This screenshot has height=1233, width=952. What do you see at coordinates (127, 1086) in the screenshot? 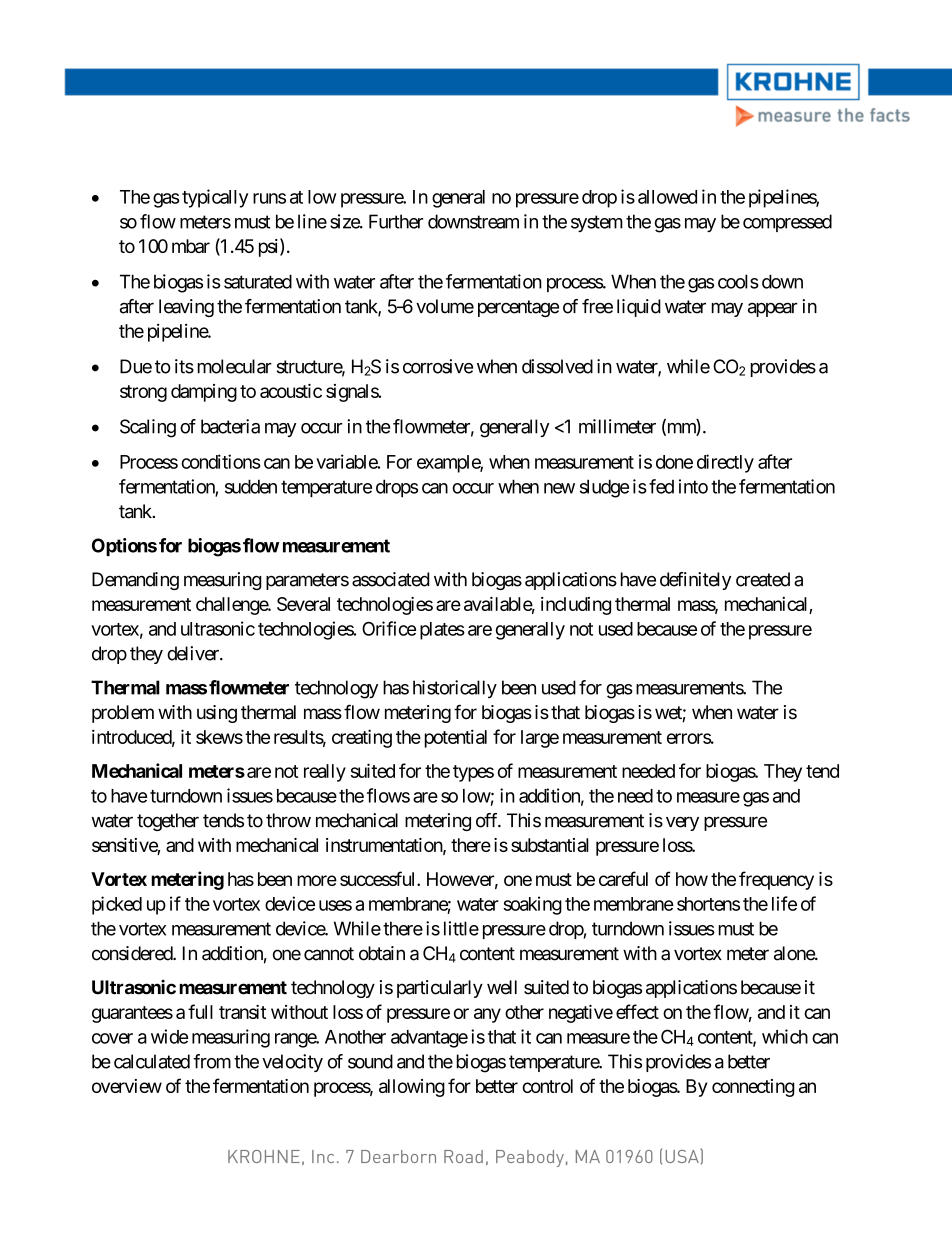
I see `overview` at bounding box center [127, 1086].
